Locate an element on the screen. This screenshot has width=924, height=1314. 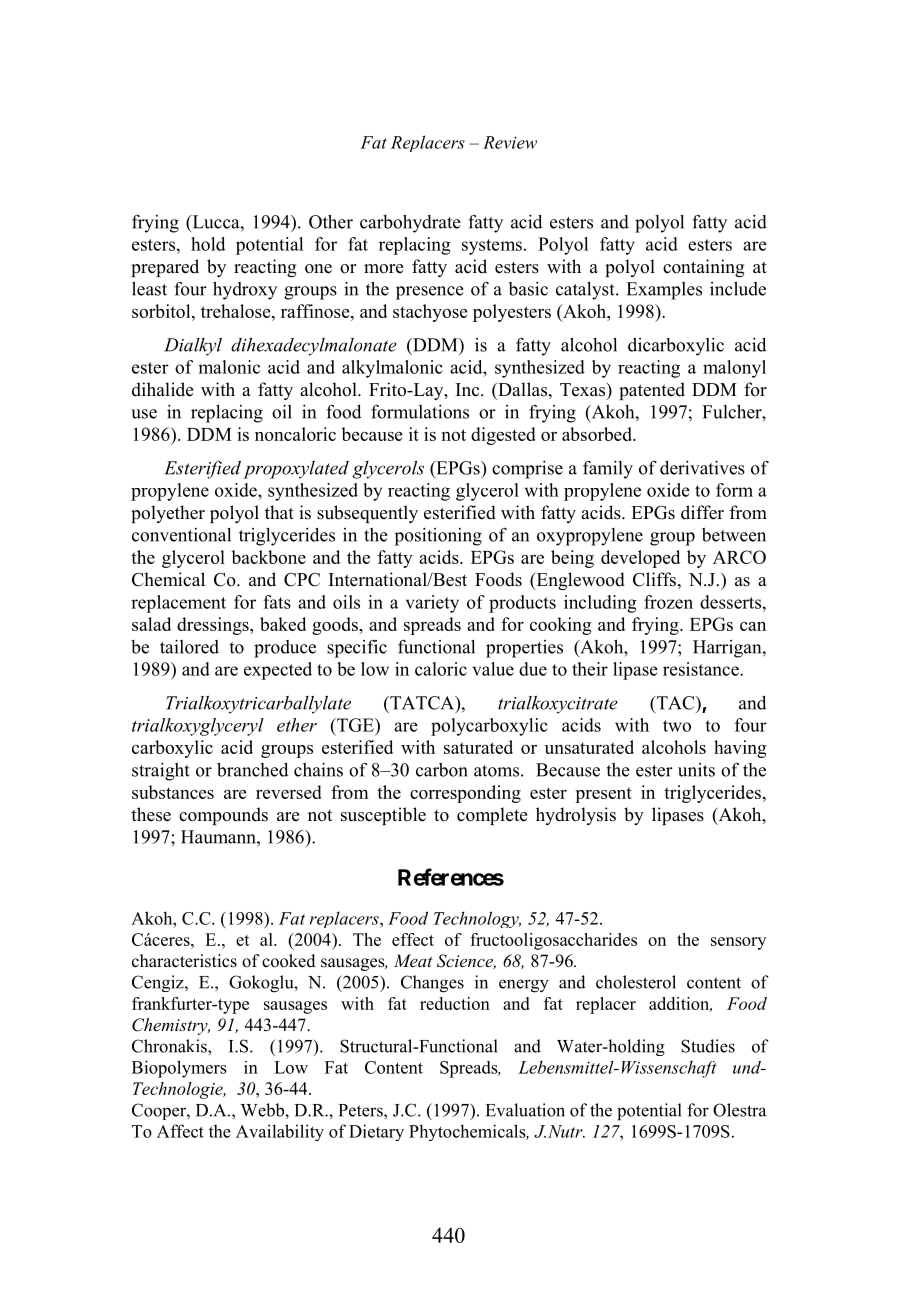
compounds is located at coordinates (223, 816).
